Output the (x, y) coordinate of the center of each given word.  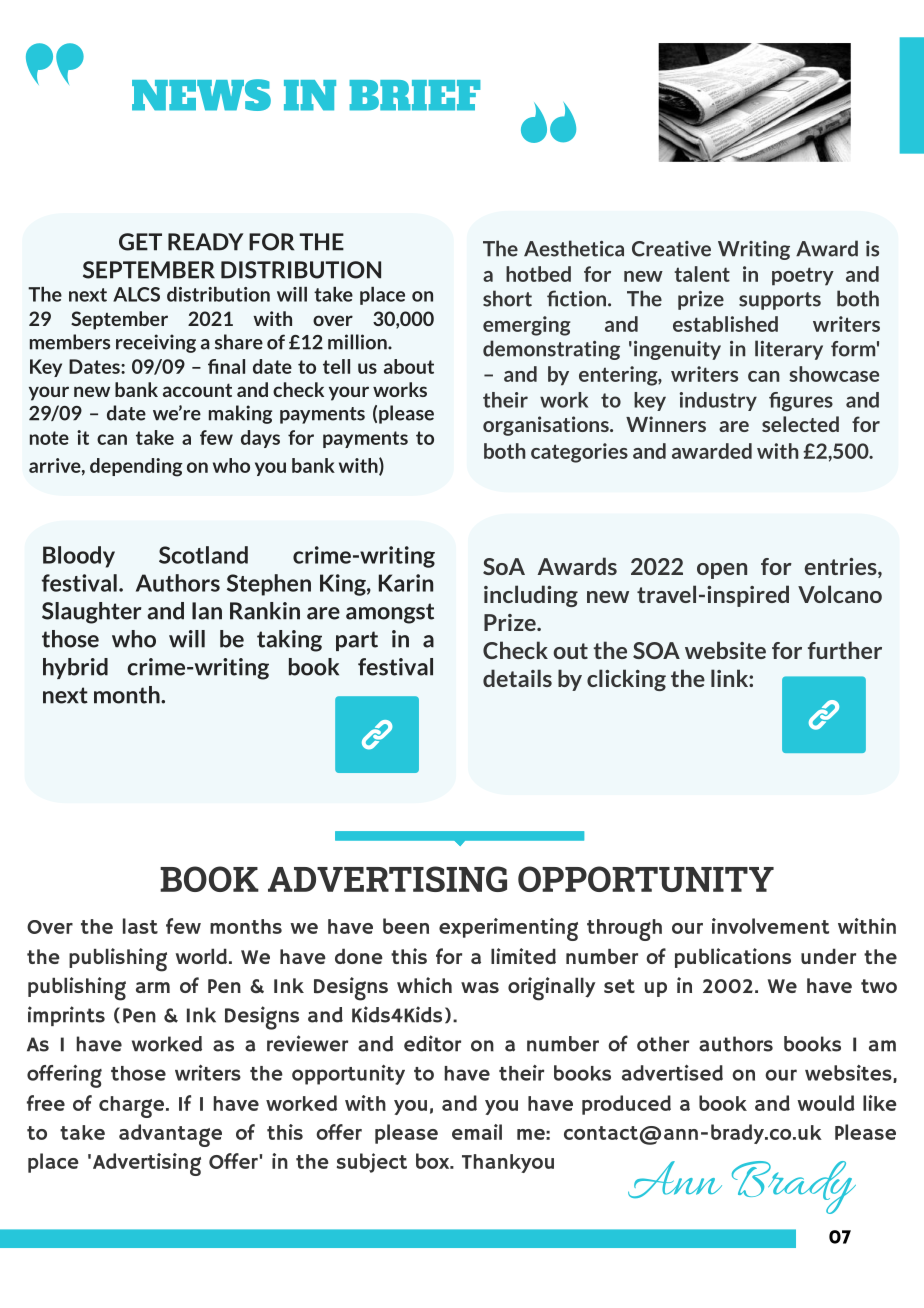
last (140, 926)
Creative (671, 249)
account (197, 390)
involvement (770, 926)
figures (801, 402)
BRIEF (415, 95)
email (477, 1132)
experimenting (508, 929)
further (845, 650)
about (409, 366)
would (826, 1103)
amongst (390, 613)
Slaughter (91, 613)
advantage (170, 1135)
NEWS (201, 95)
